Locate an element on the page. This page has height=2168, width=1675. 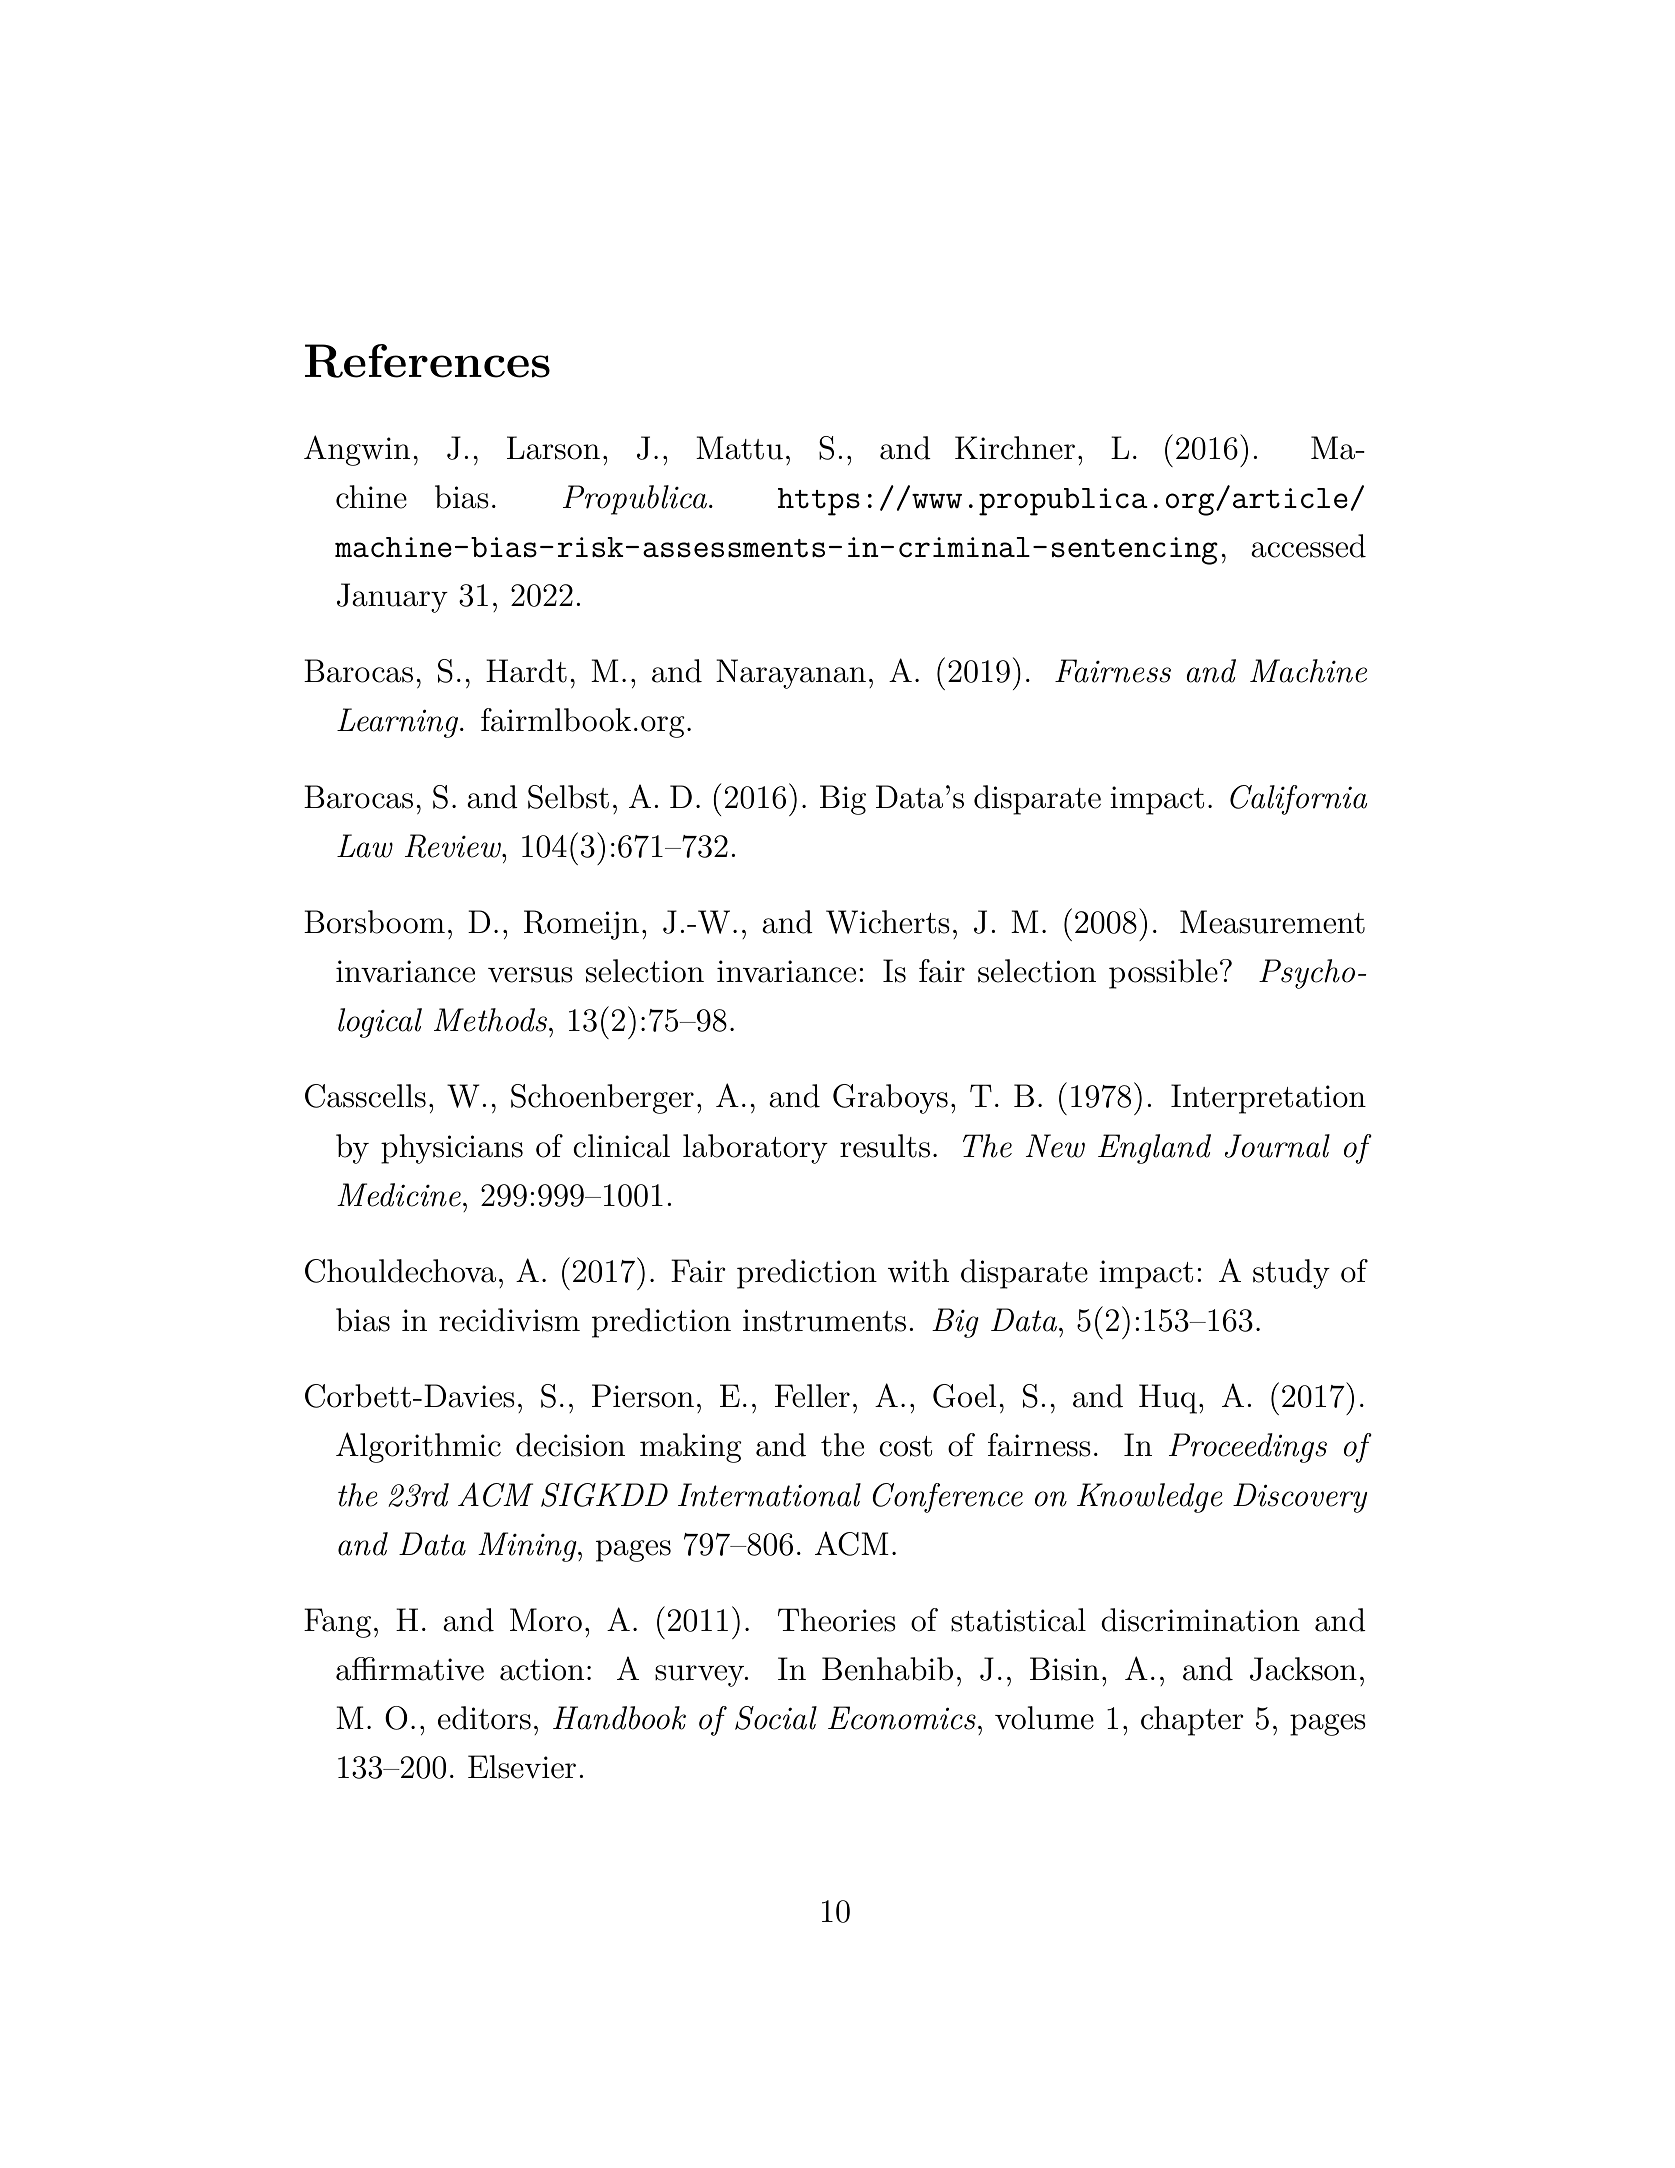
Kirchner is located at coordinates (1015, 448).
